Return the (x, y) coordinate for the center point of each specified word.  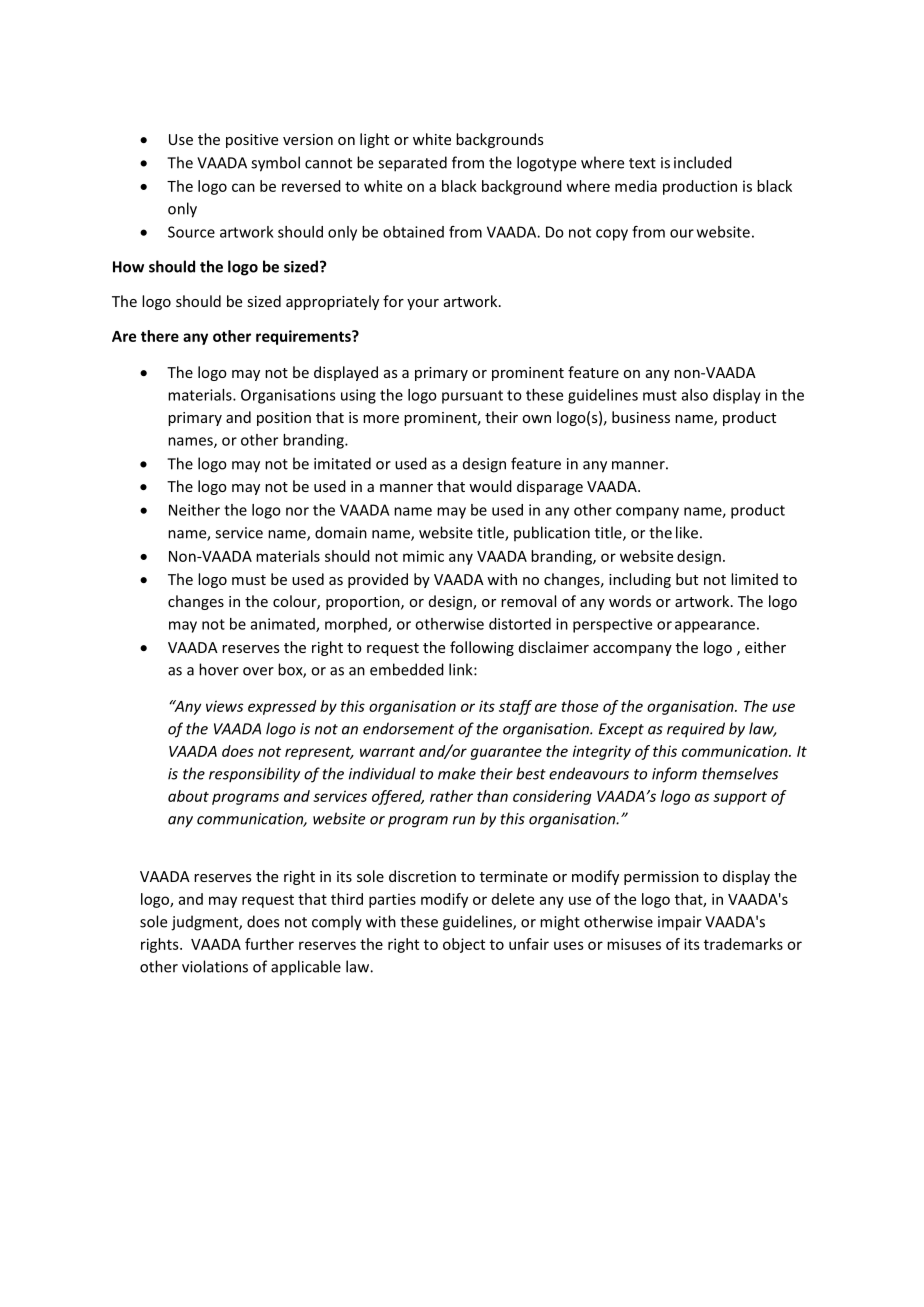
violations (215, 966)
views (224, 706)
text (642, 163)
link (462, 669)
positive (252, 141)
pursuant (472, 397)
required (696, 729)
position (284, 419)
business (641, 417)
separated (412, 164)
